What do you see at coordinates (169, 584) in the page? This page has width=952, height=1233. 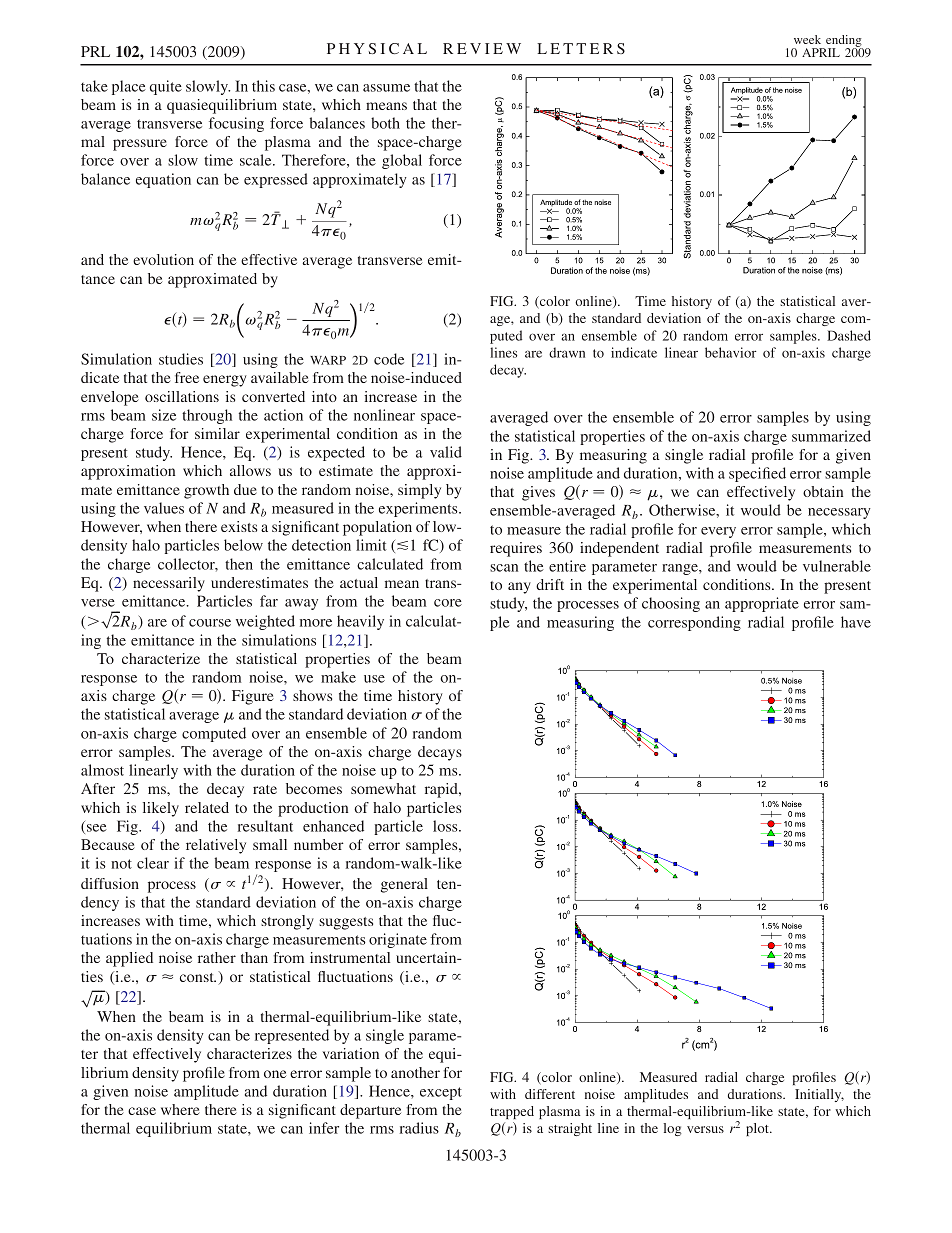 I see `necessarily` at bounding box center [169, 584].
